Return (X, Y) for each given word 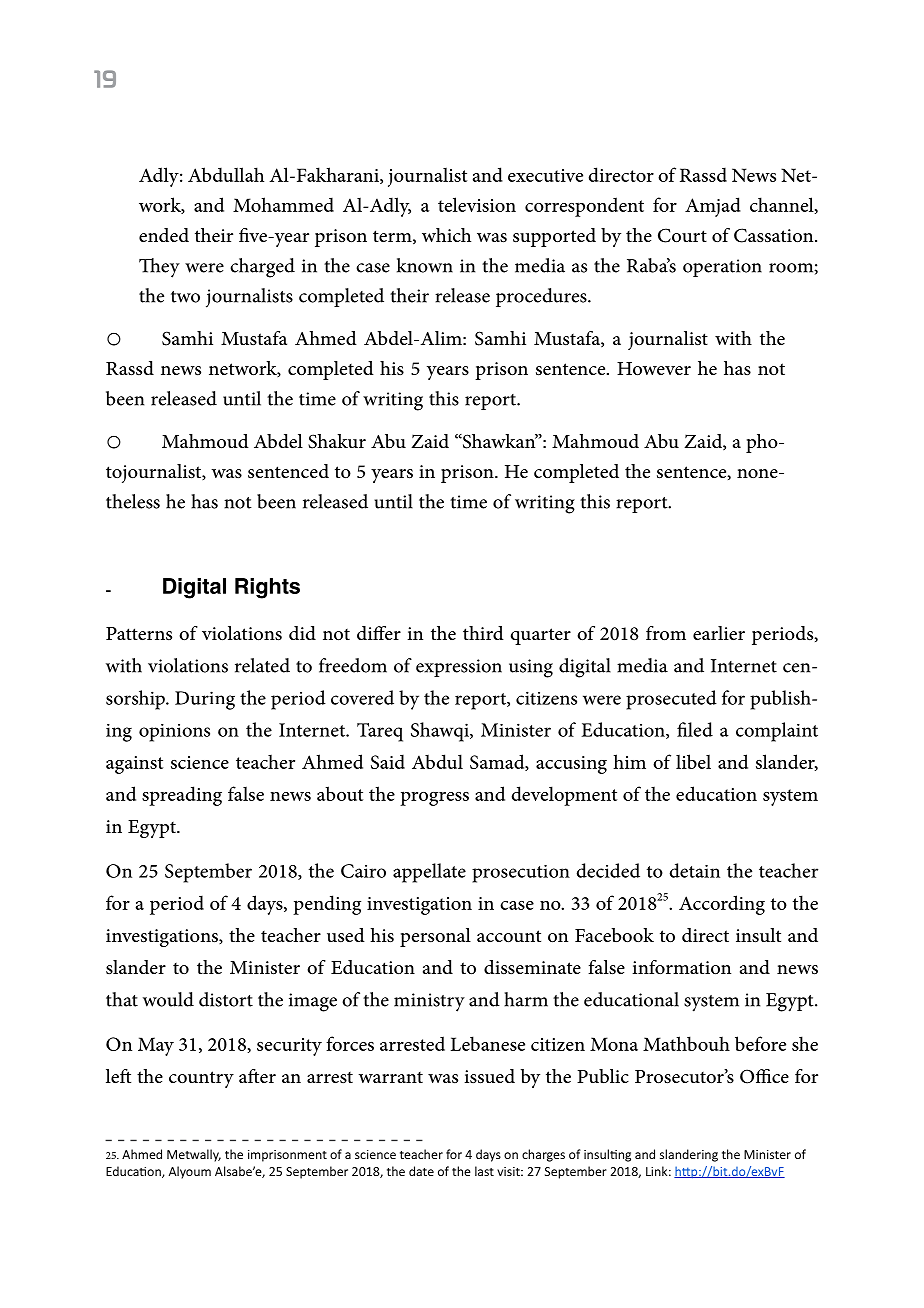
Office (764, 1076)
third (483, 633)
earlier (719, 633)
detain (694, 870)
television (477, 204)
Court (682, 235)
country (201, 1079)
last (484, 1171)
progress (434, 798)
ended (164, 235)
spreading (182, 796)
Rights (267, 588)
